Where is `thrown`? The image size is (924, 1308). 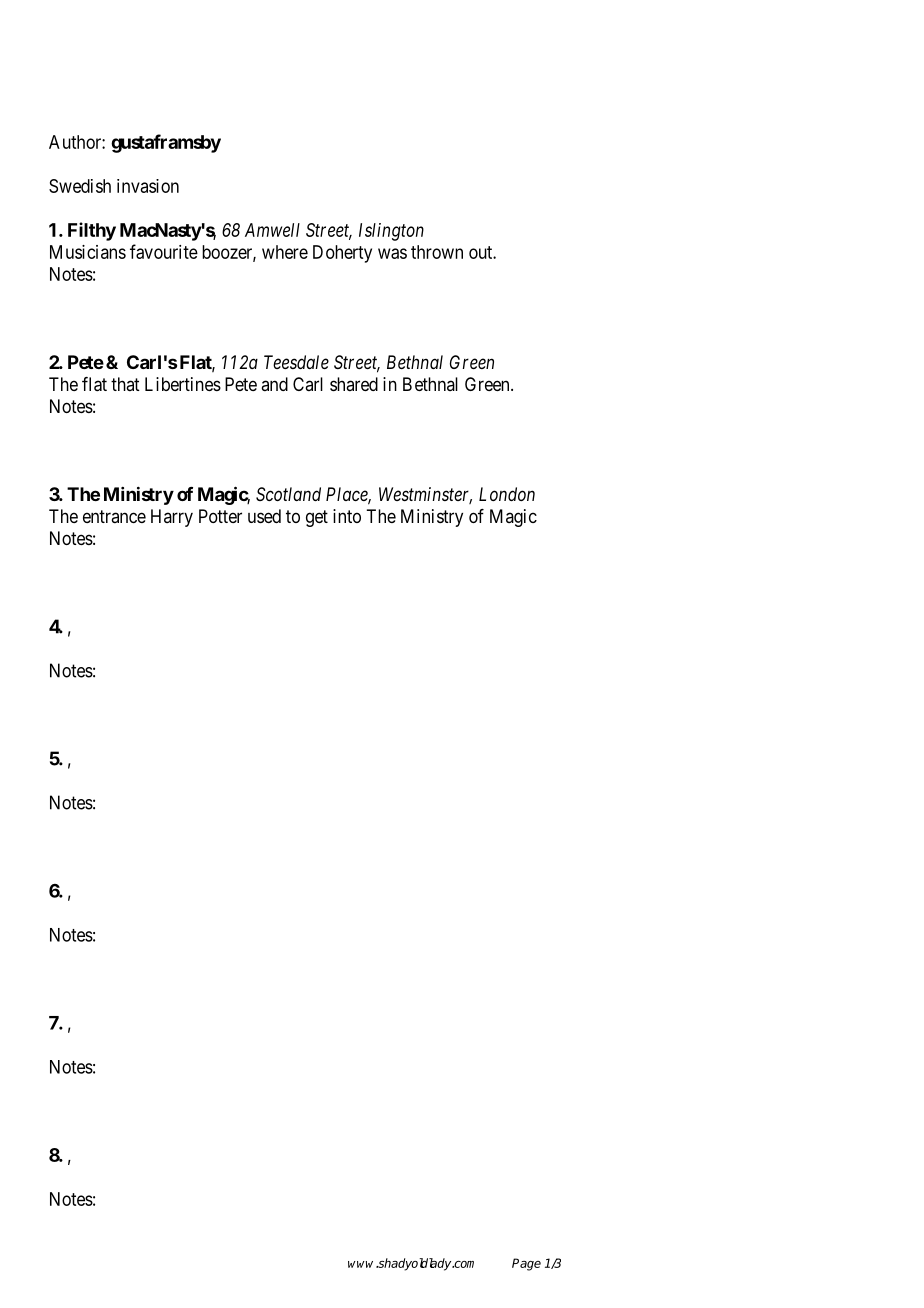 thrown is located at coordinates (437, 252).
